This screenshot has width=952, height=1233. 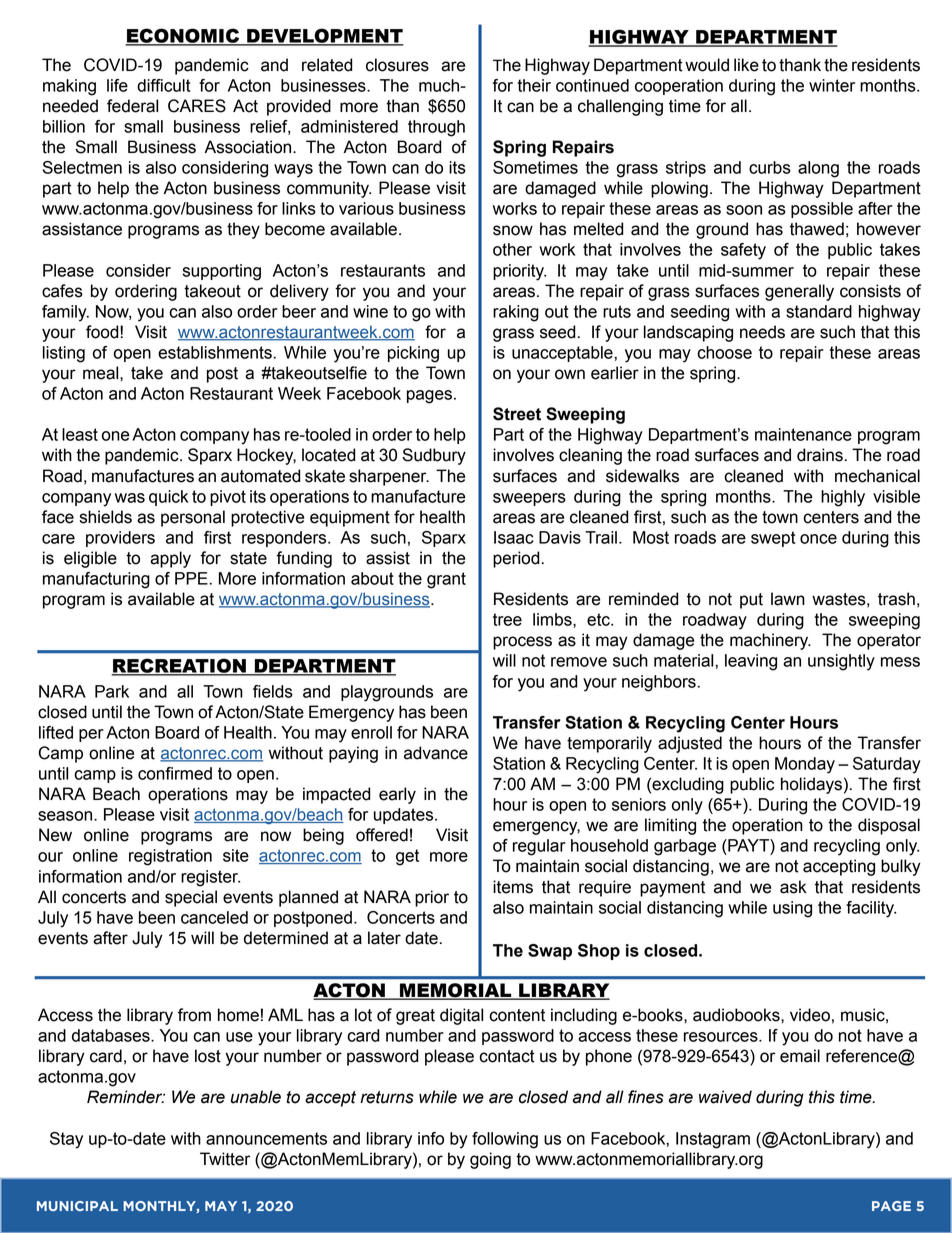 I want to click on winter, so click(x=832, y=85).
